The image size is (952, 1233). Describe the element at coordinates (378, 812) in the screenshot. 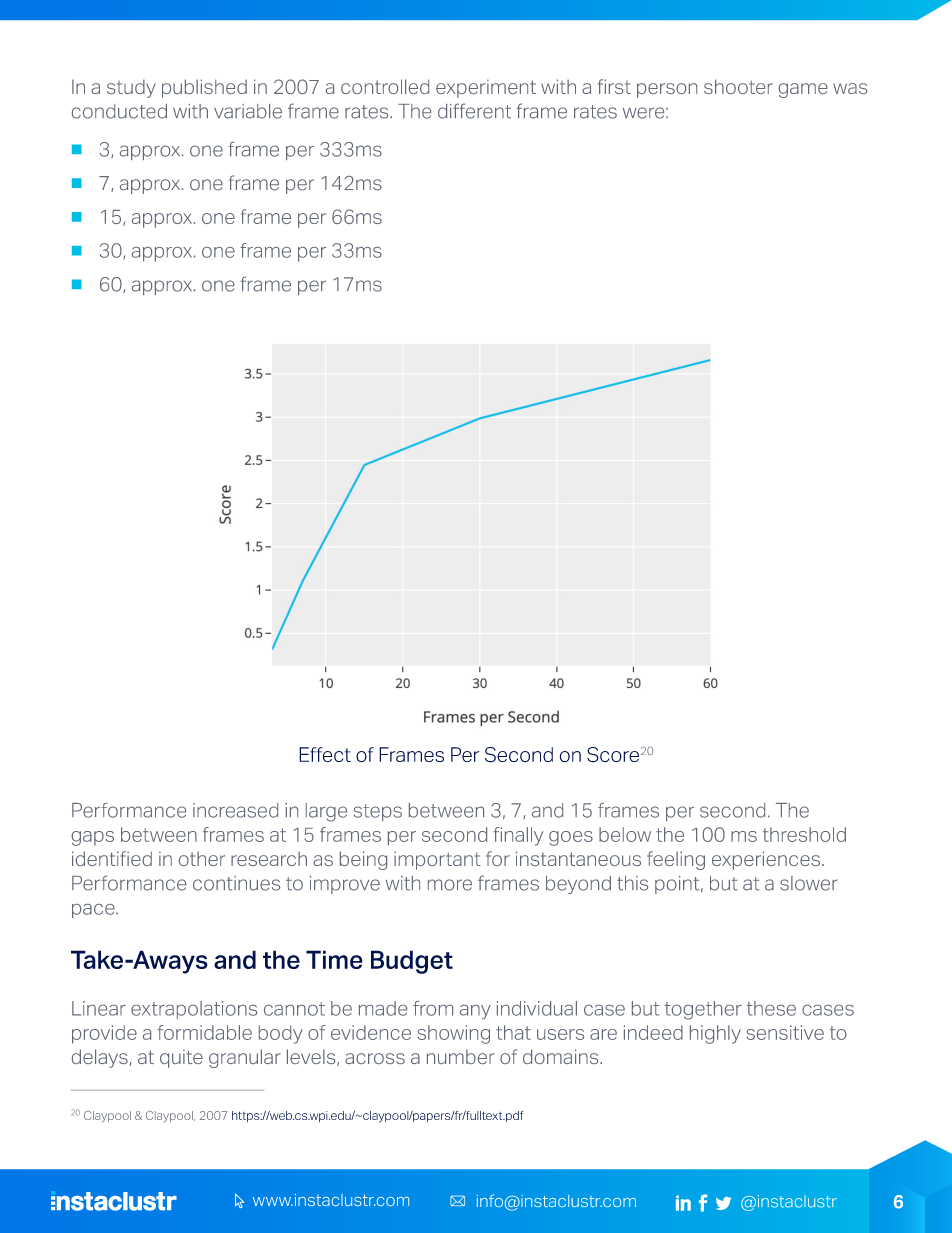

I see `steps` at that location.
